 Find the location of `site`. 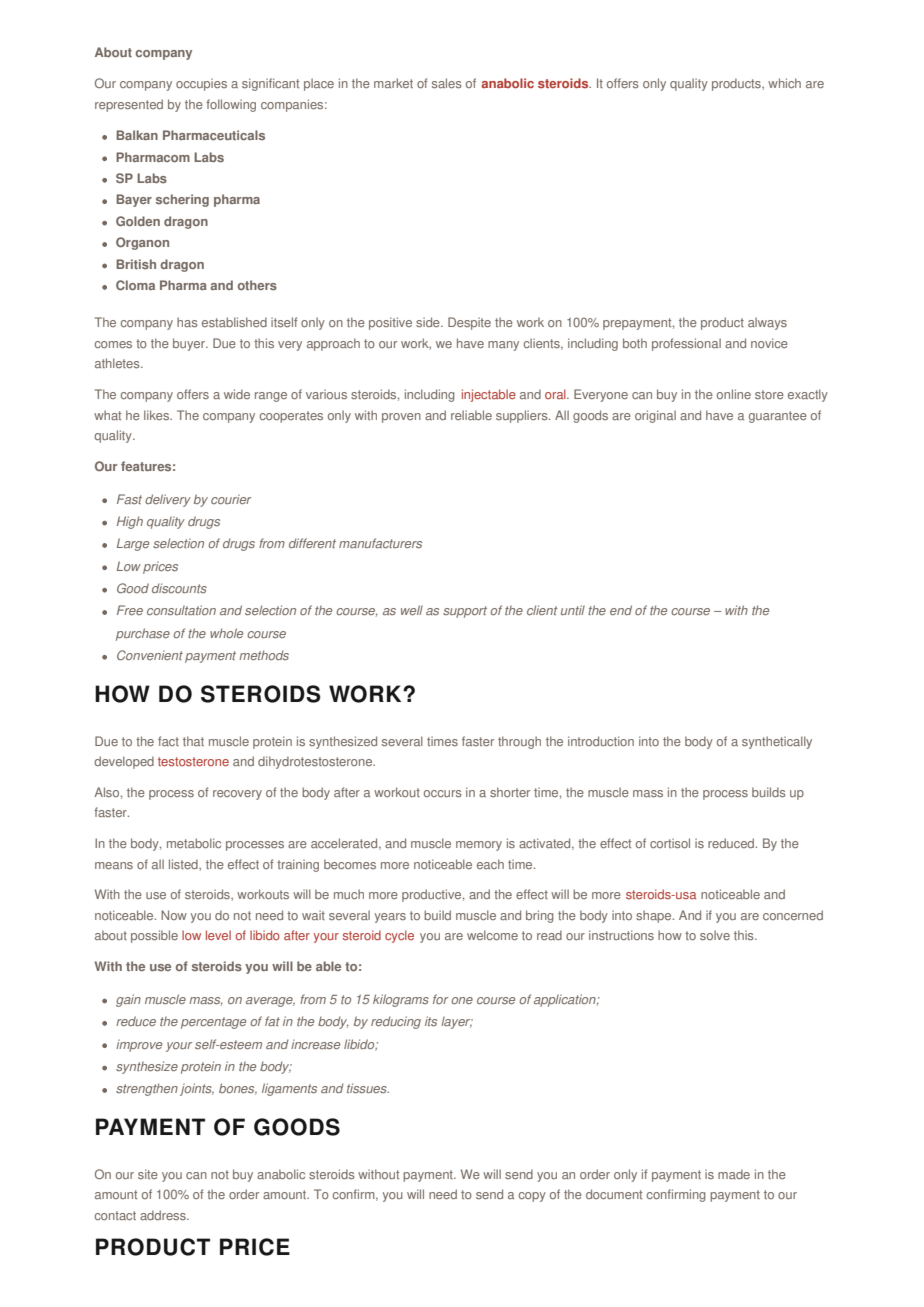

site is located at coordinates (148, 1174).
